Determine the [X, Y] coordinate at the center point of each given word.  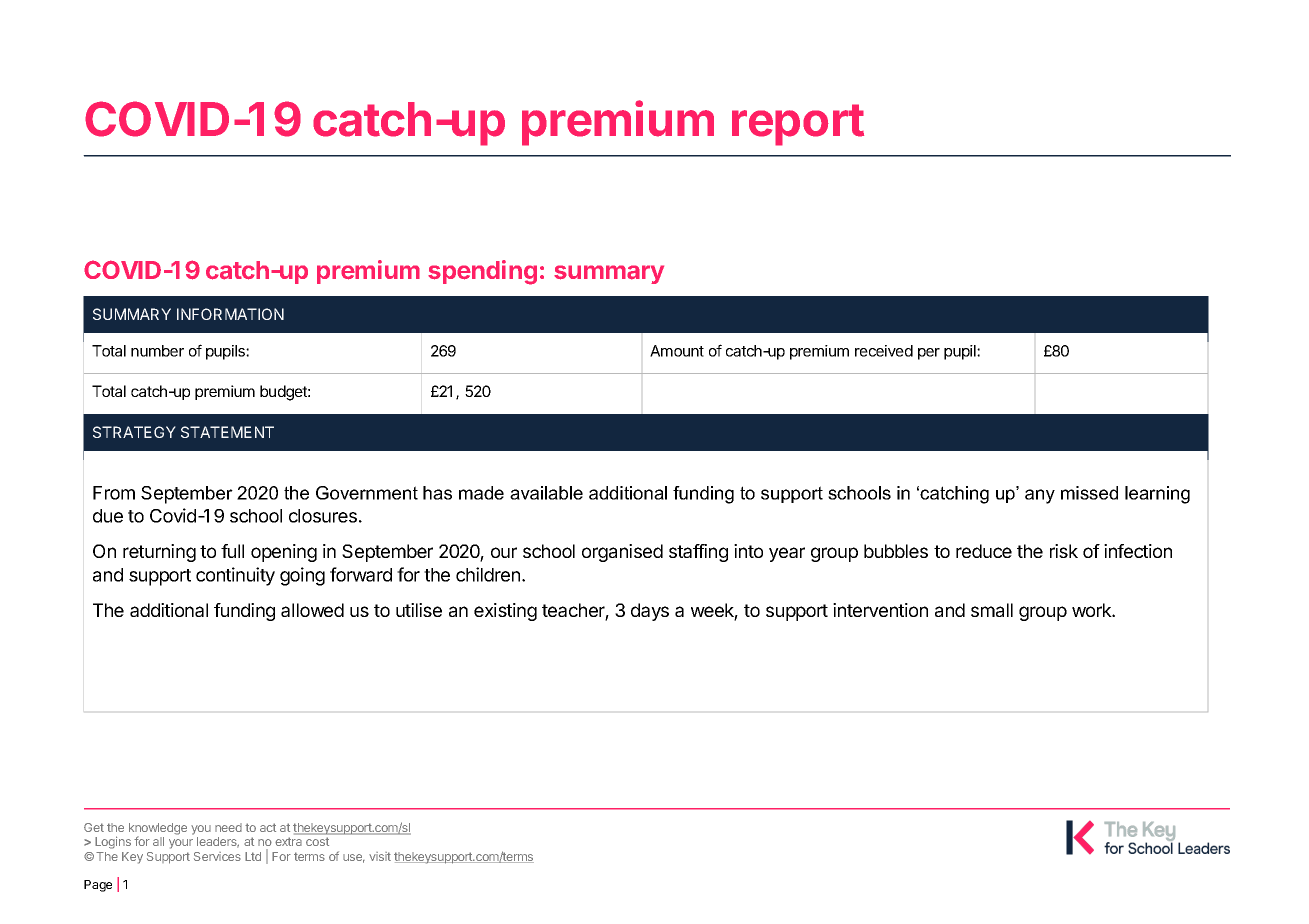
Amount [677, 351]
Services [217, 856]
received [884, 351]
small [992, 610]
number [157, 351]
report [798, 125]
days [650, 612]
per [929, 354]
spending [482, 272]
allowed [312, 610]
